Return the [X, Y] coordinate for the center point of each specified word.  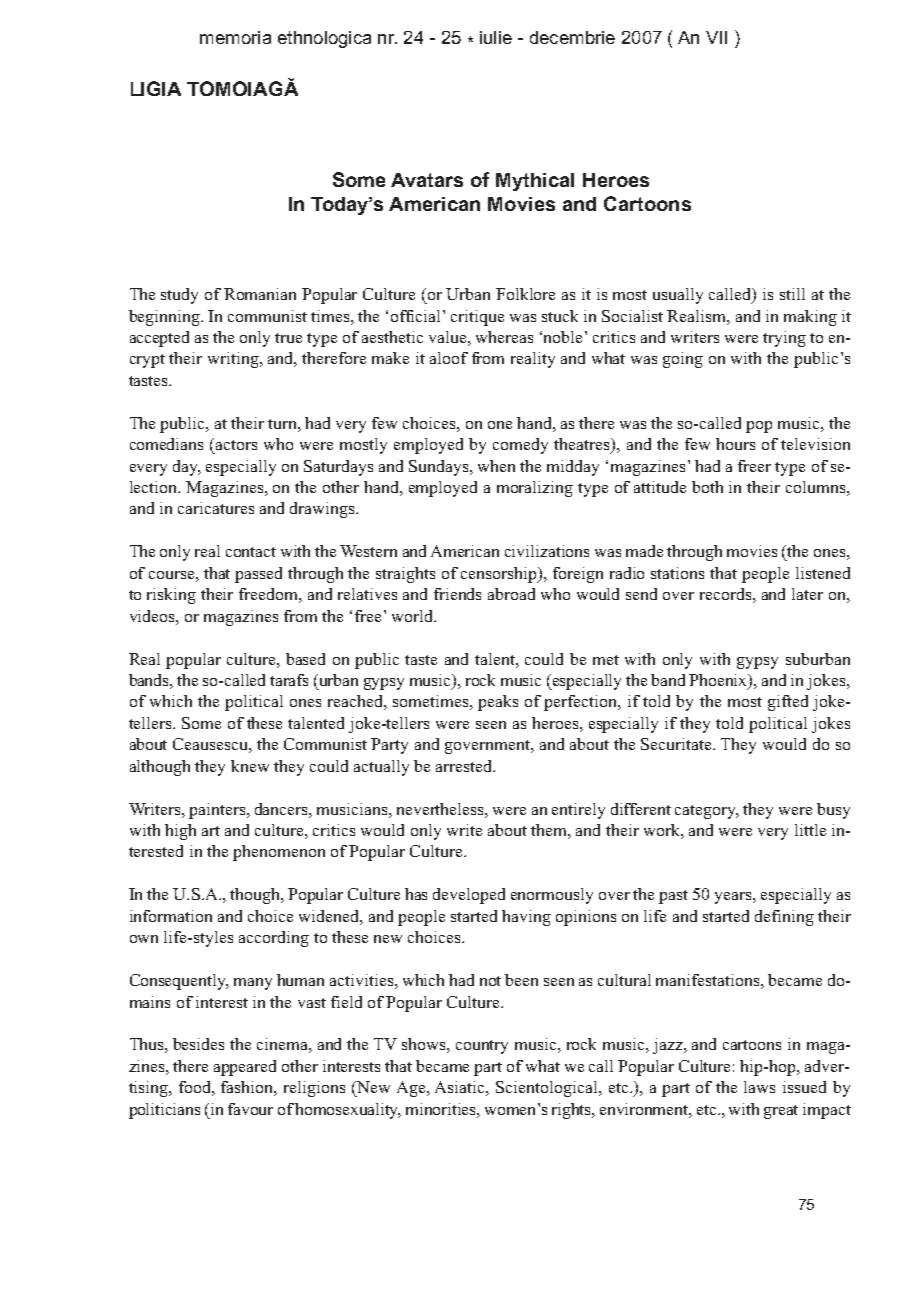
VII [716, 37]
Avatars [427, 180]
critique [477, 318]
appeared [245, 1068]
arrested [465, 766]
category [707, 812]
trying [784, 339]
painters [218, 811]
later [807, 594]
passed [258, 575]
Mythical [535, 182]
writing [234, 360]
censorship [500, 575]
